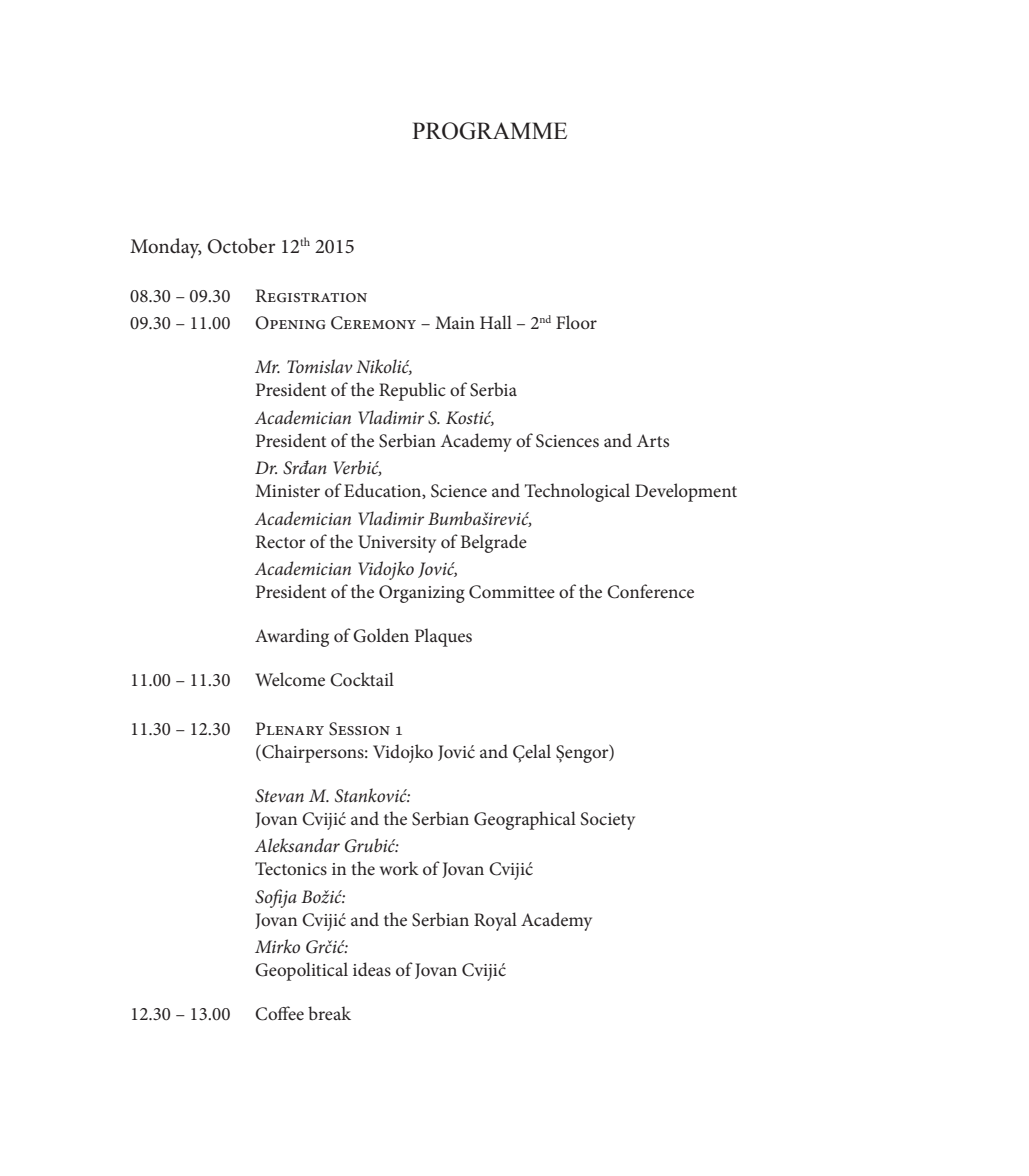  What do you see at coordinates (372, 969) in the screenshot?
I see `ideas` at bounding box center [372, 969].
